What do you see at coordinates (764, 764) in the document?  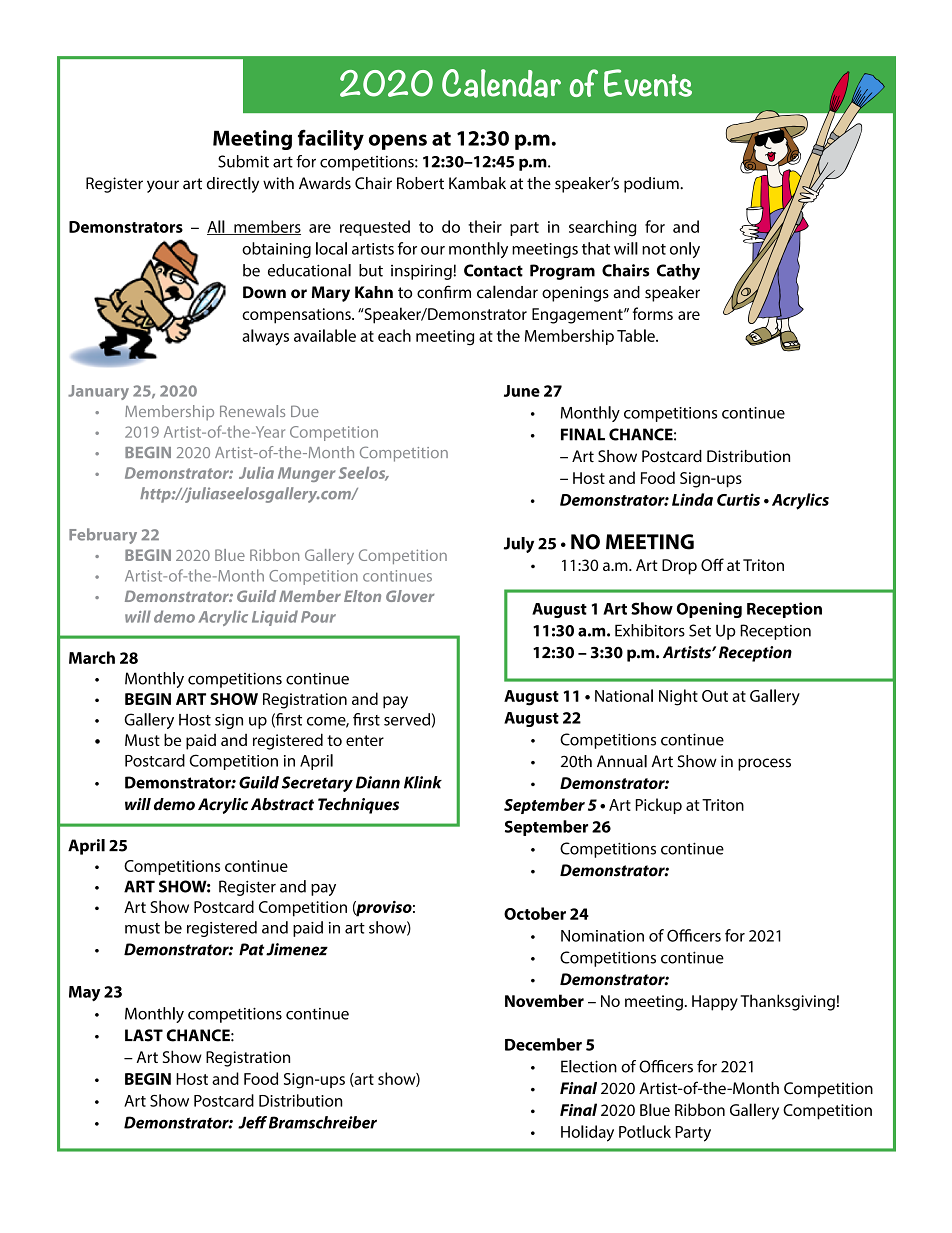 I see `process` at bounding box center [764, 764].
